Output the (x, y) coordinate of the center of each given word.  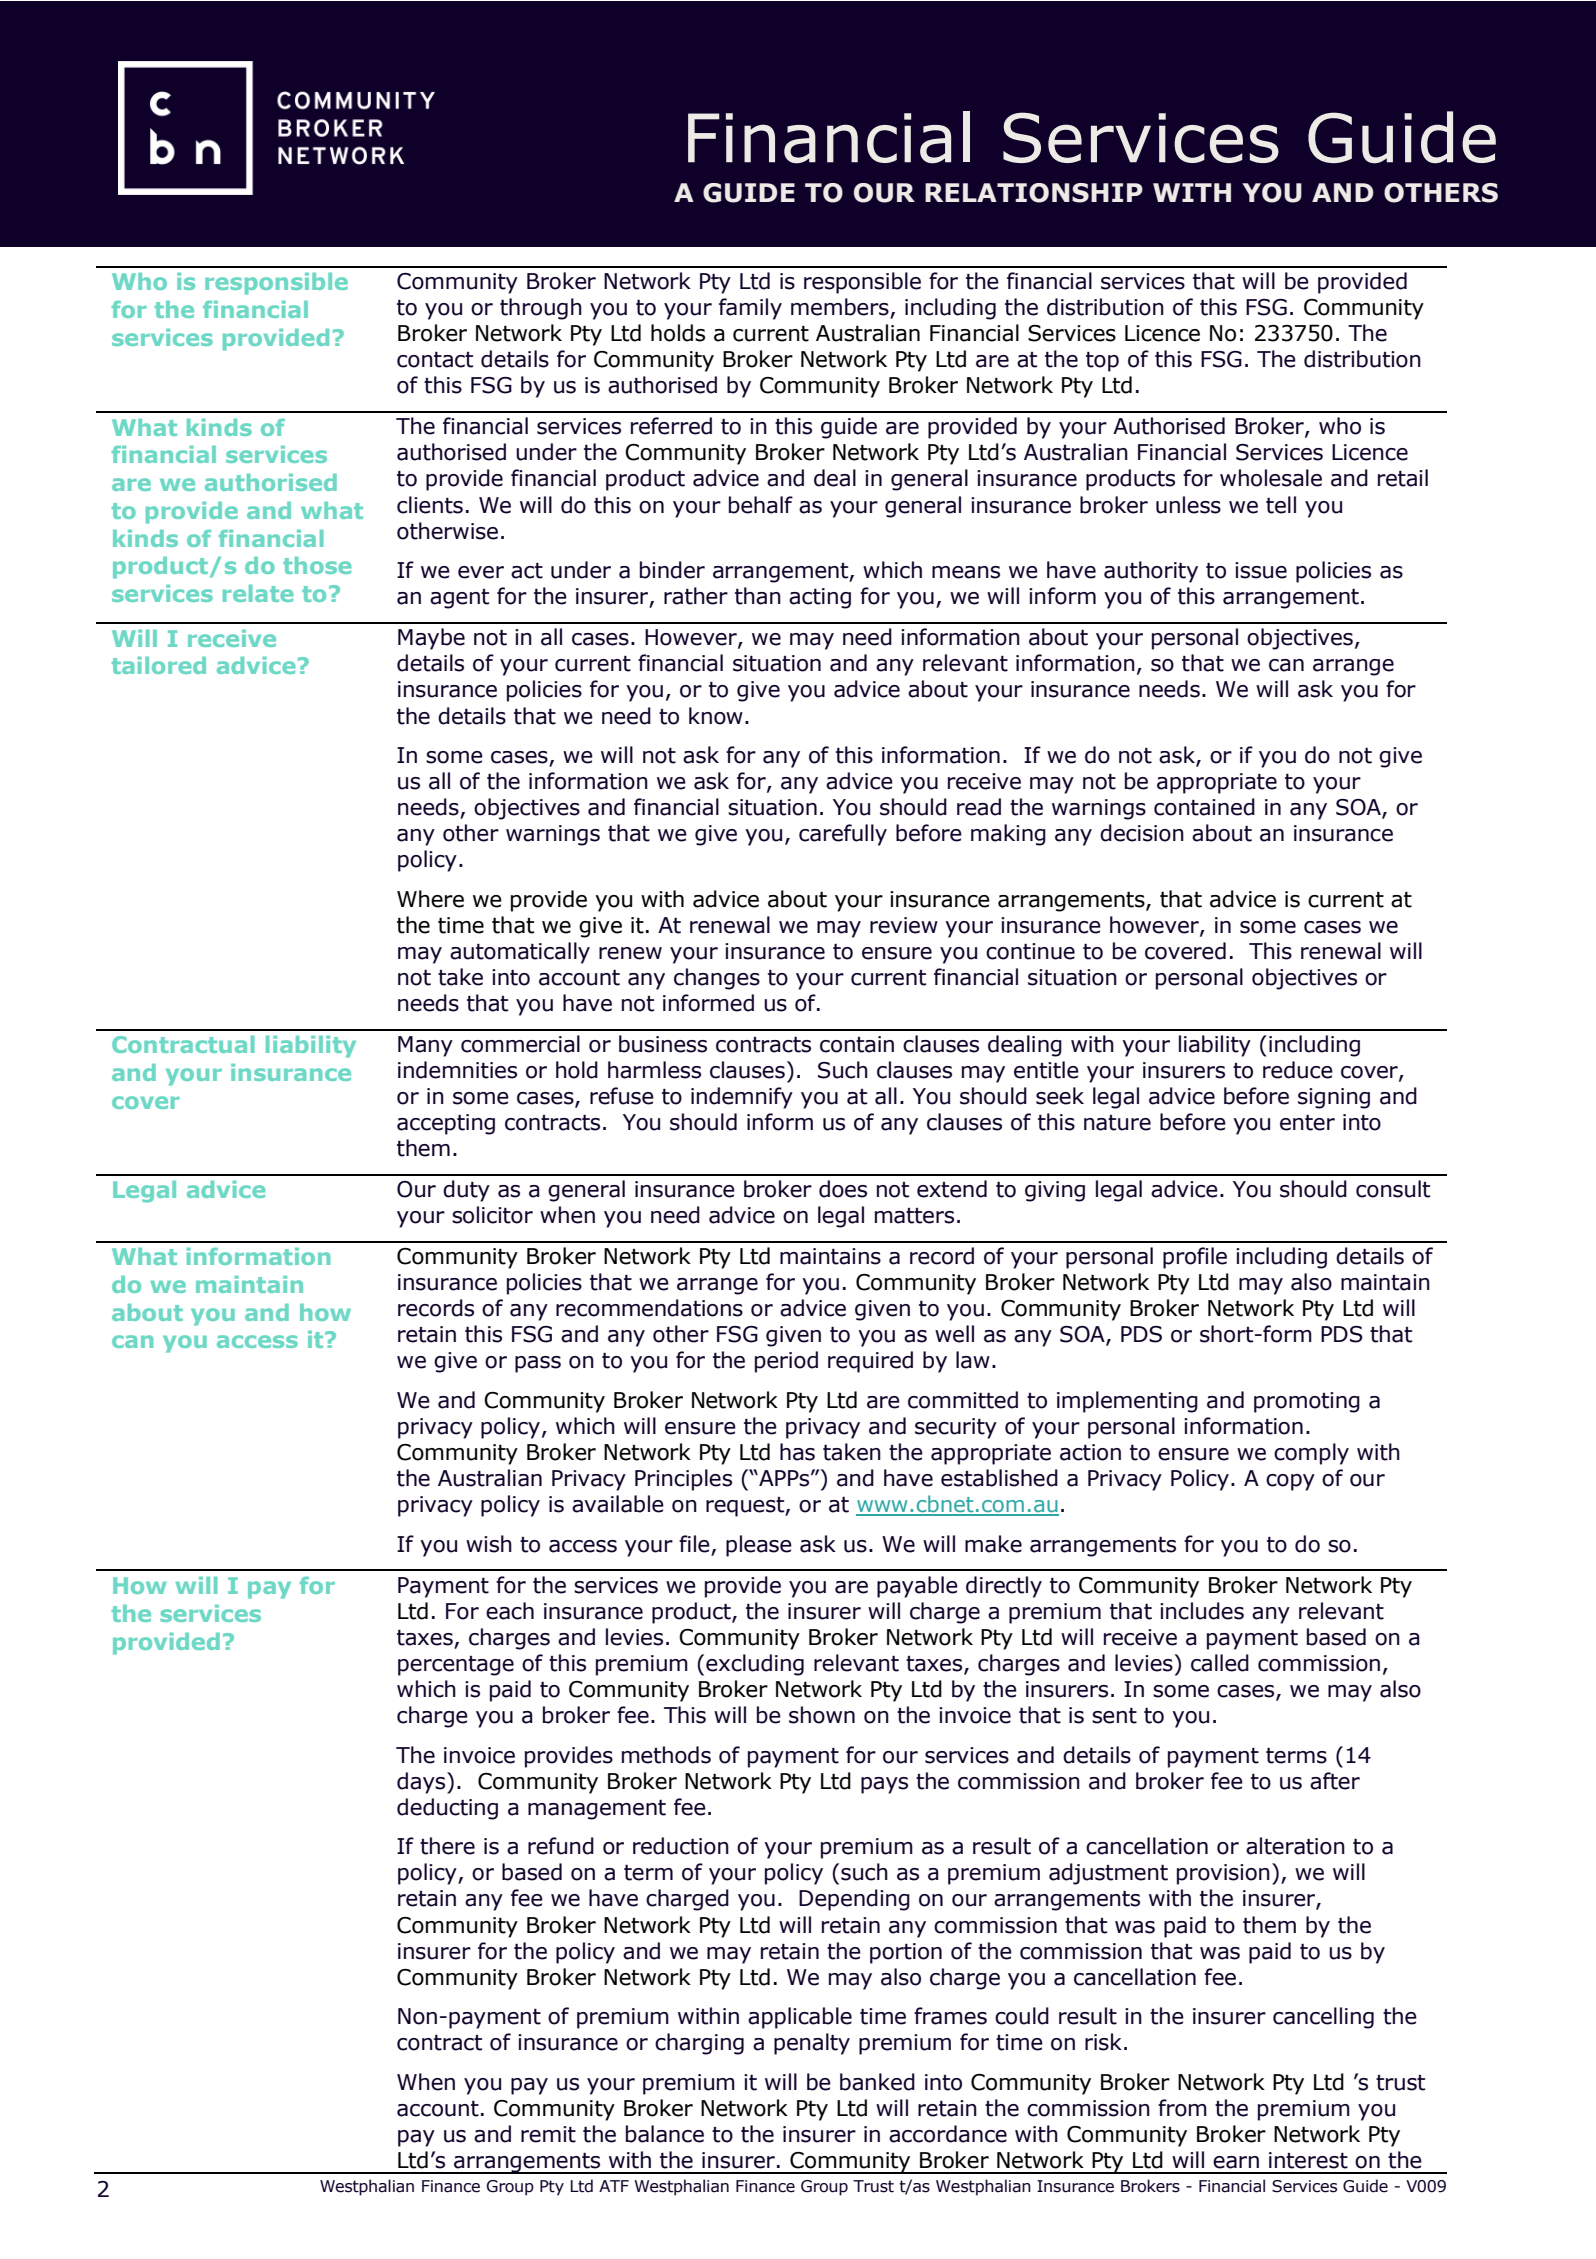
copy (1290, 1482)
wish (489, 1544)
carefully (843, 835)
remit (548, 2134)
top (1102, 362)
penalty (812, 2044)
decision (1142, 833)
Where (430, 899)
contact (435, 360)
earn (1236, 2162)
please (759, 1546)
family (750, 309)
